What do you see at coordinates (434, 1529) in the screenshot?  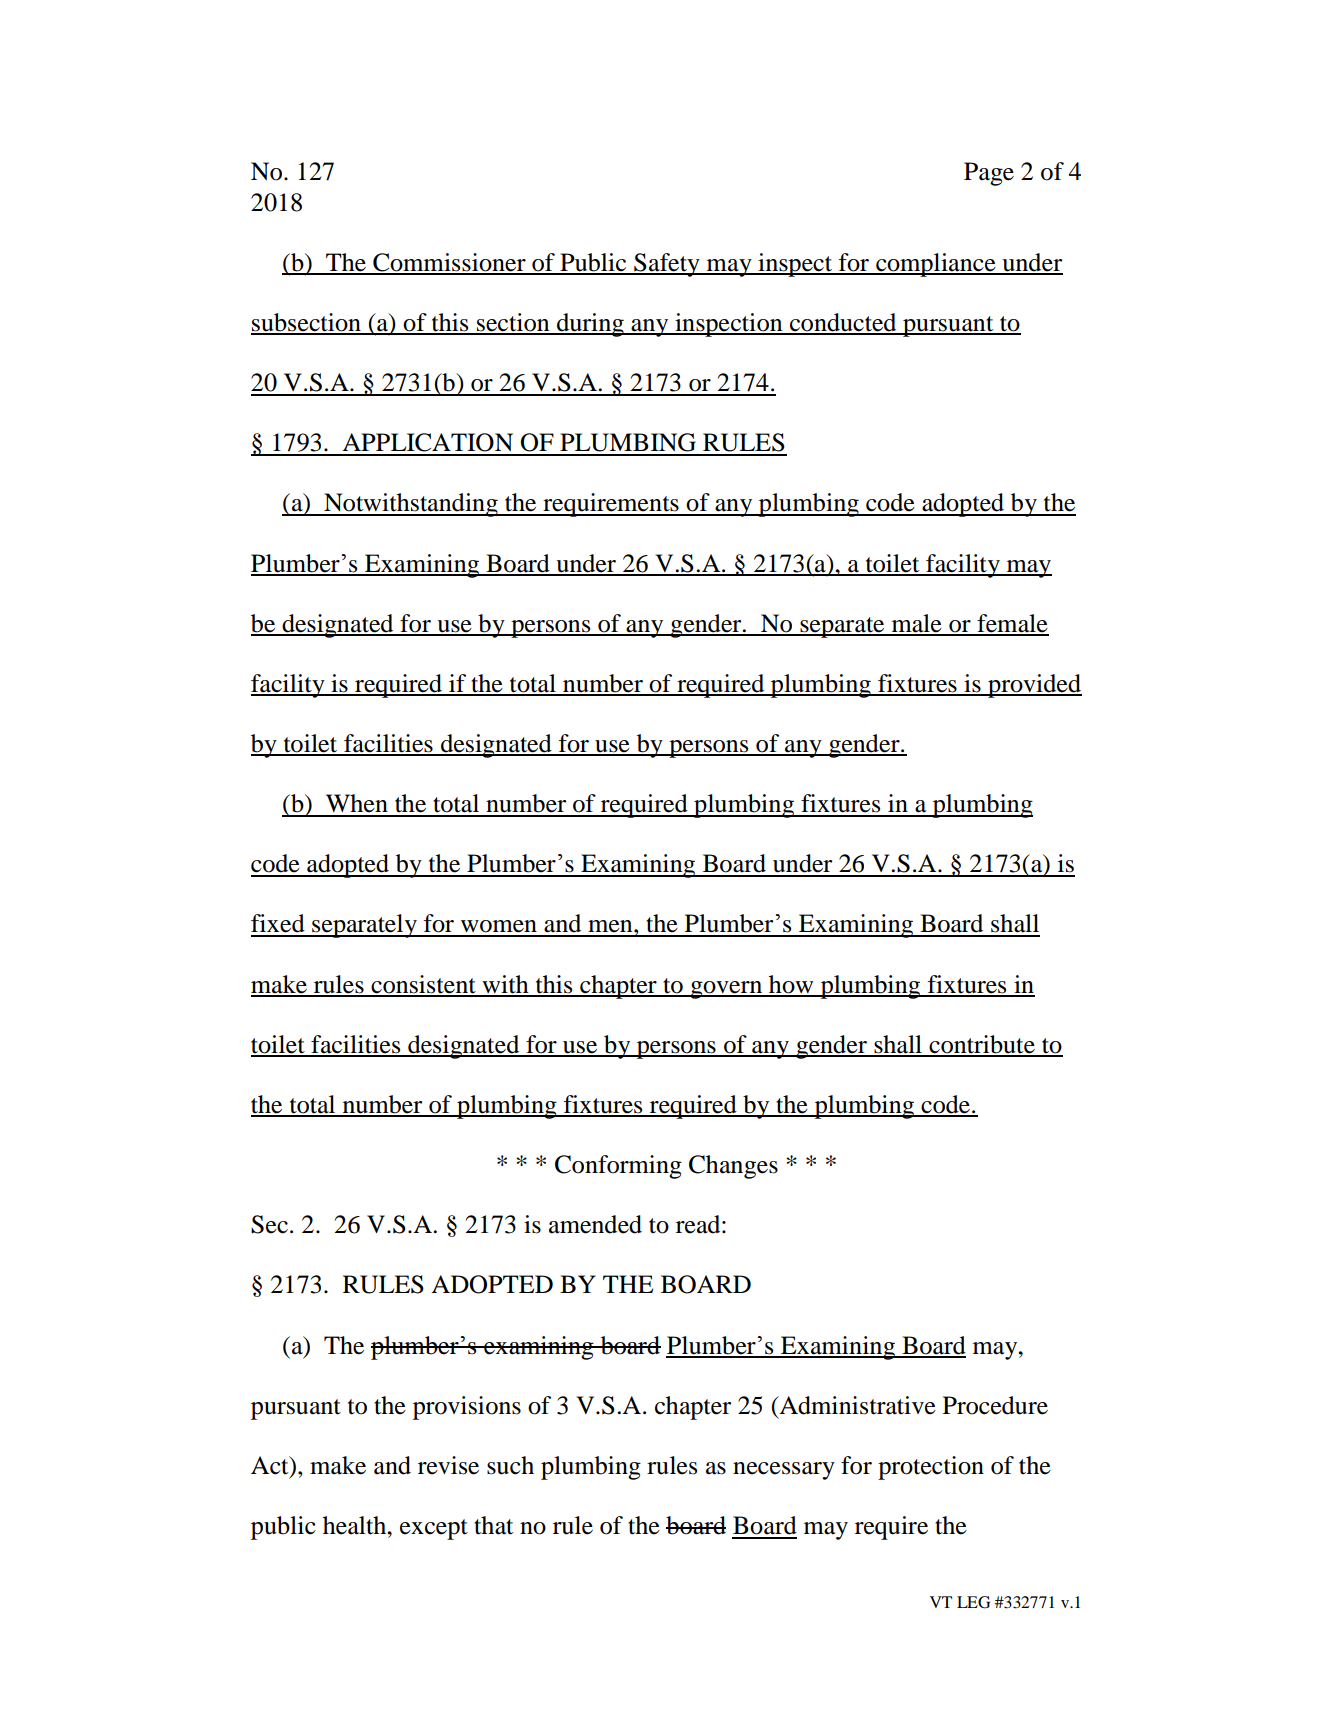 I see `except` at bounding box center [434, 1529].
